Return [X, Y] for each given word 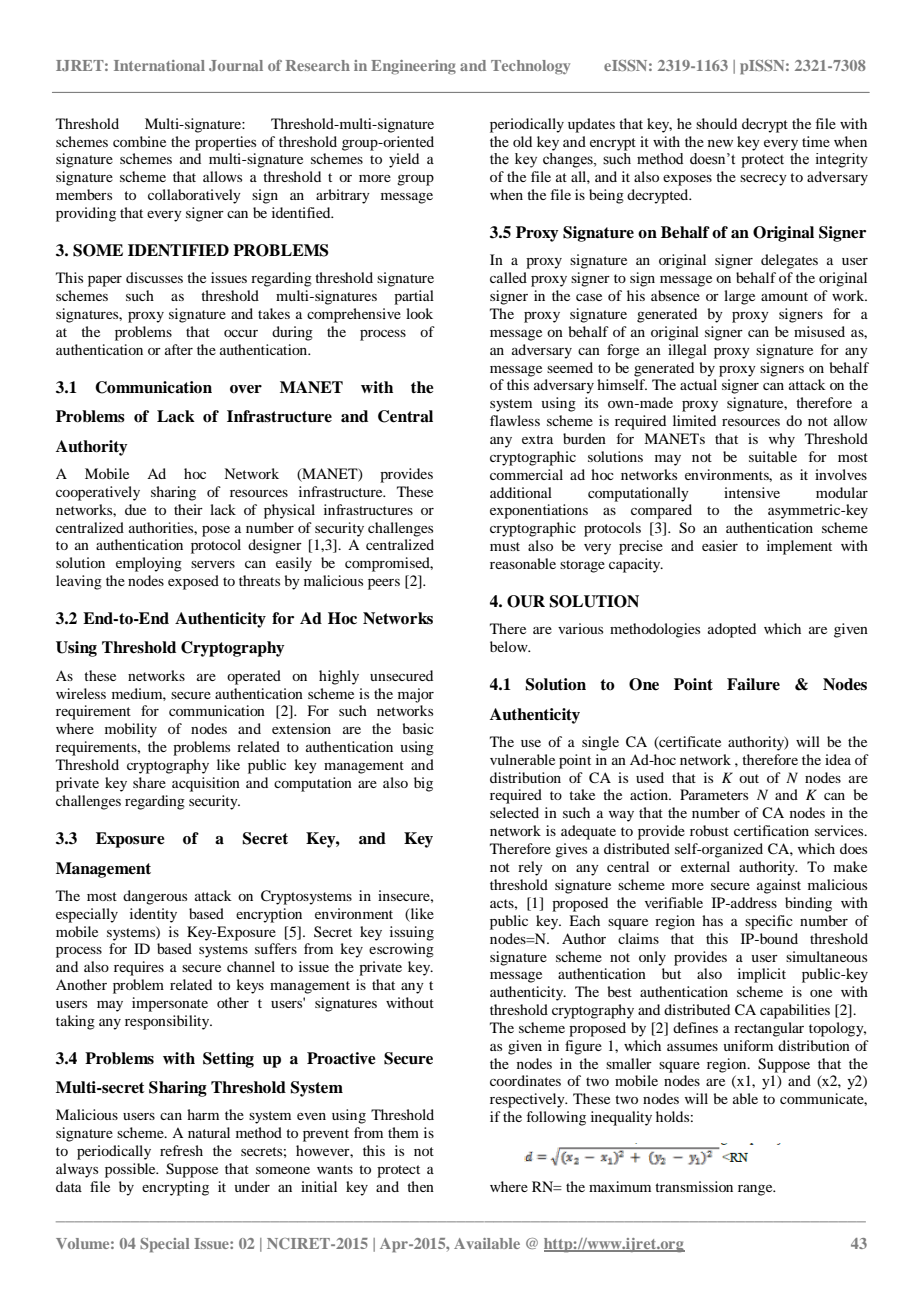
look [419, 313]
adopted [732, 630]
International [159, 65]
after [179, 349]
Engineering [413, 67]
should [716, 123]
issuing [412, 933]
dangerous [155, 897]
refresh [181, 1150]
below [510, 646]
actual [698, 384]
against [779, 886]
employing [149, 564]
